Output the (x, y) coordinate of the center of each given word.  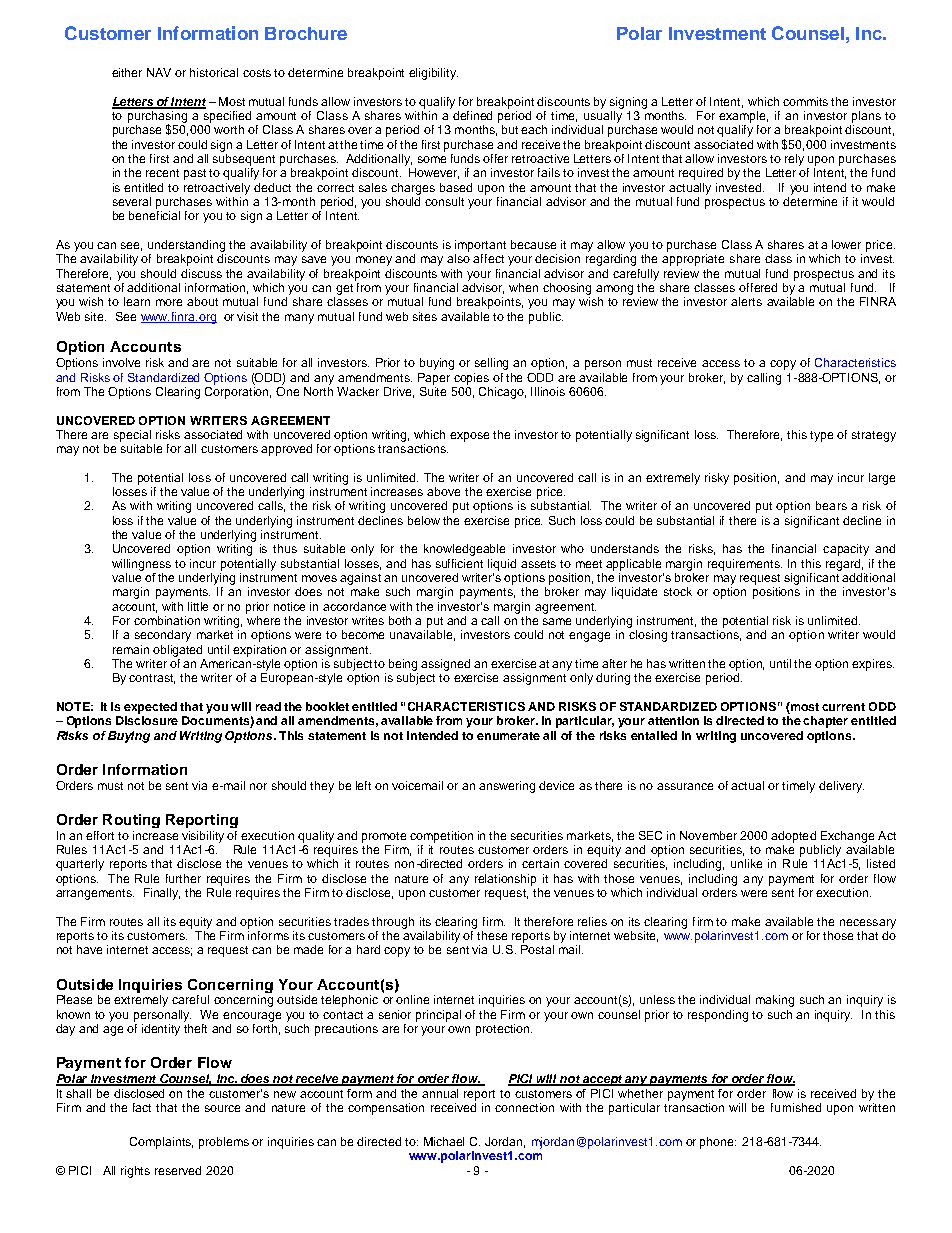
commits (805, 101)
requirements (745, 565)
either (127, 72)
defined (472, 115)
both (400, 620)
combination (167, 620)
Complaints (161, 1143)
